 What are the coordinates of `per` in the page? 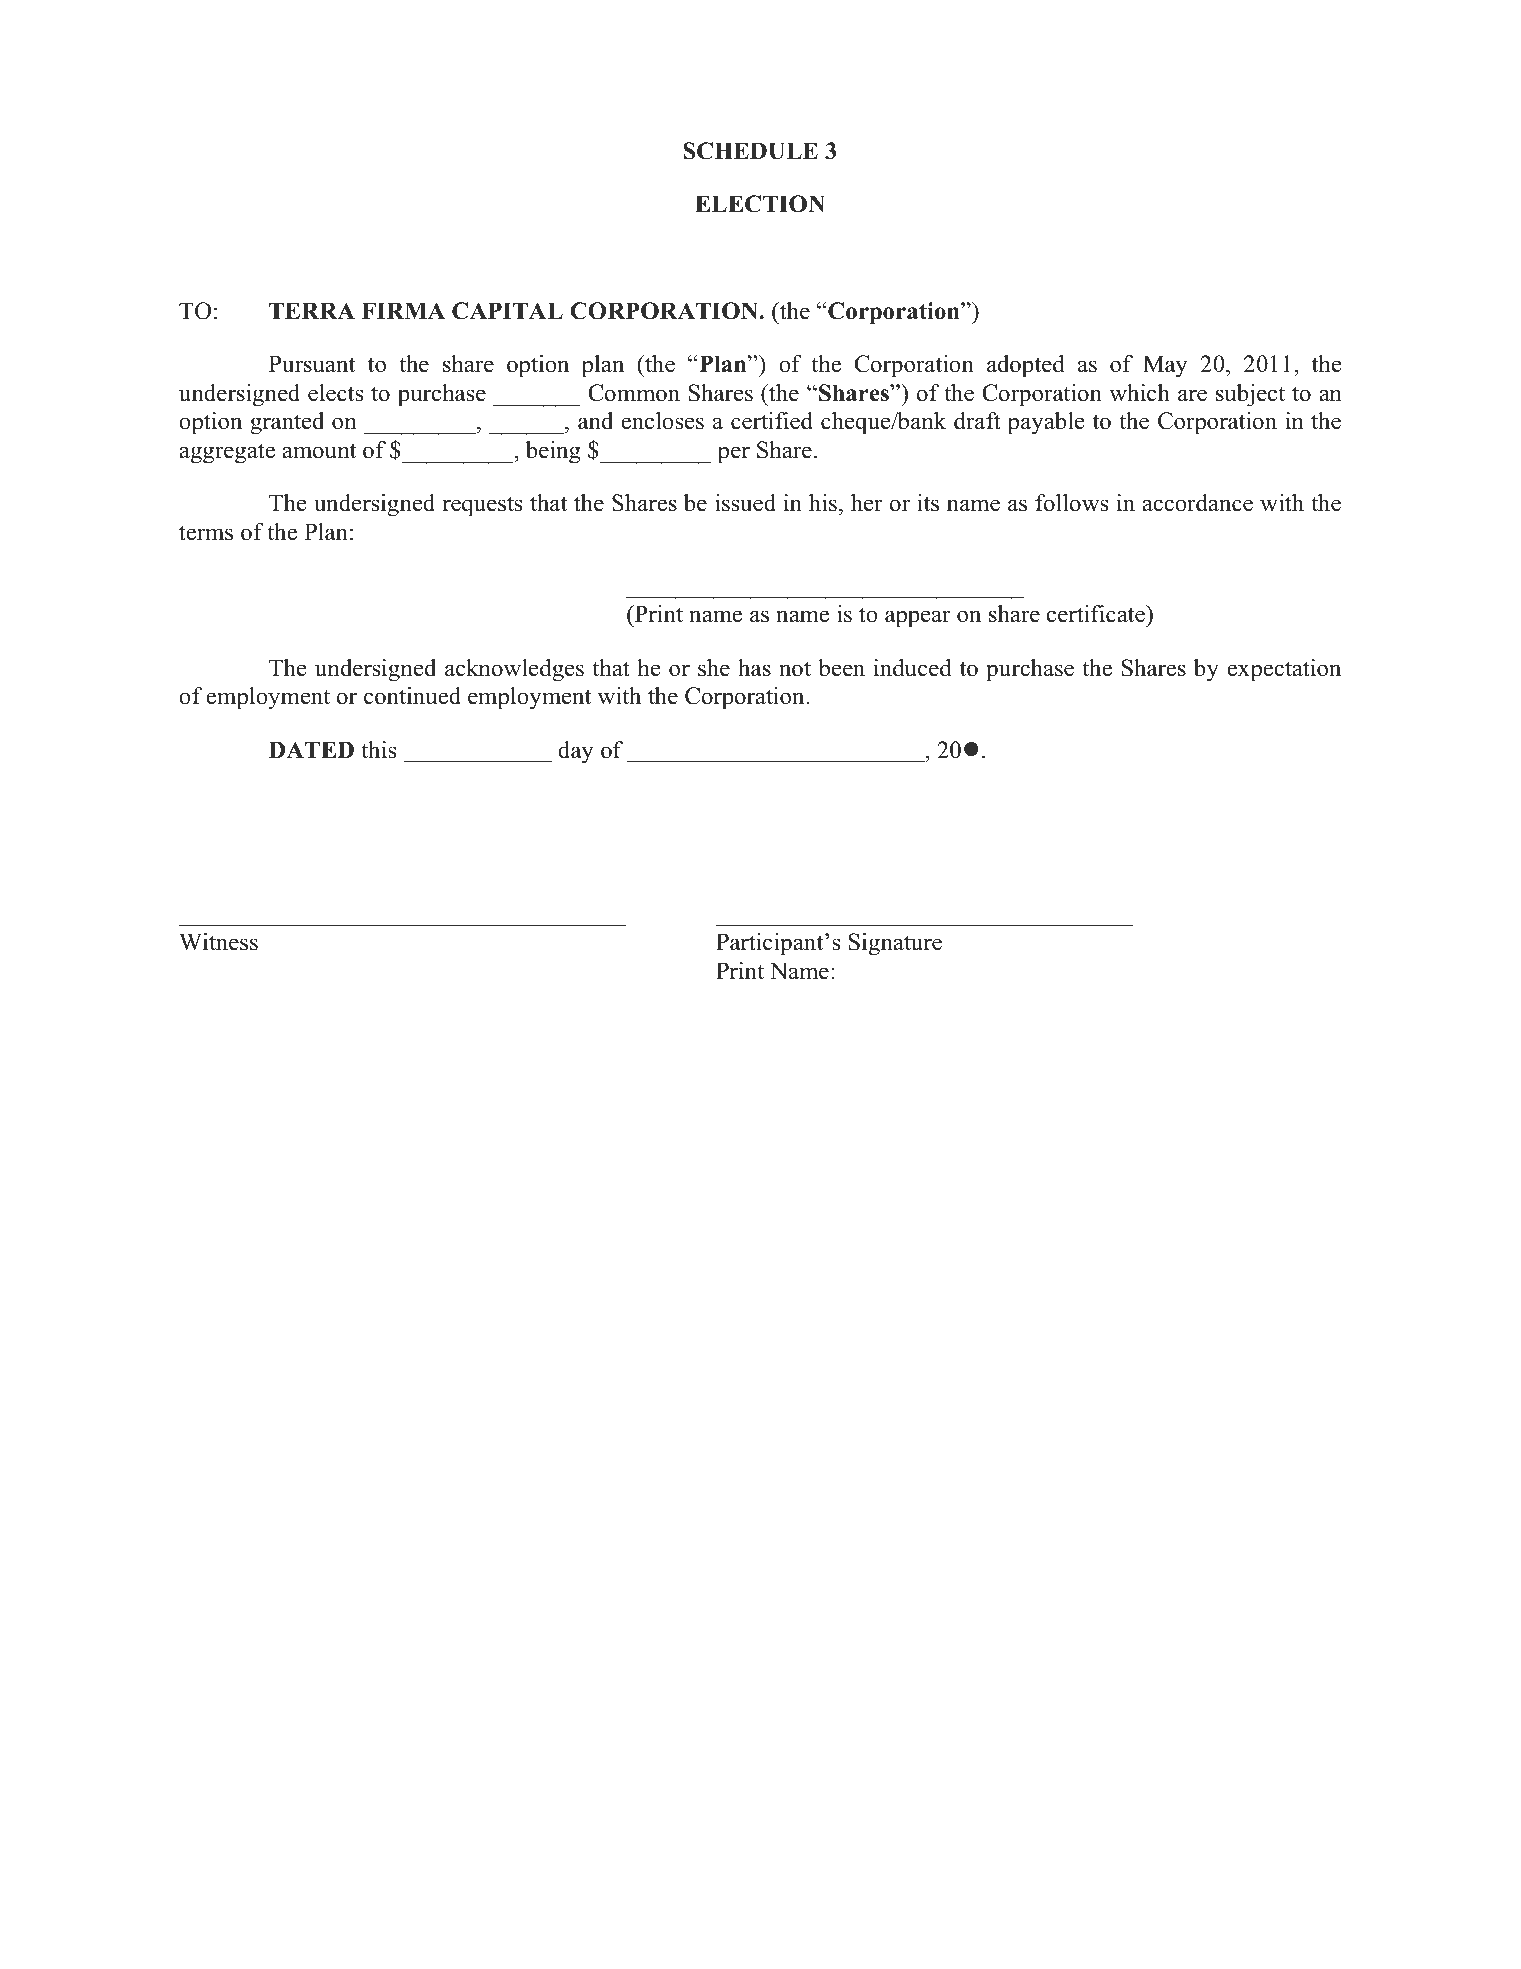 It's located at (734, 455).
